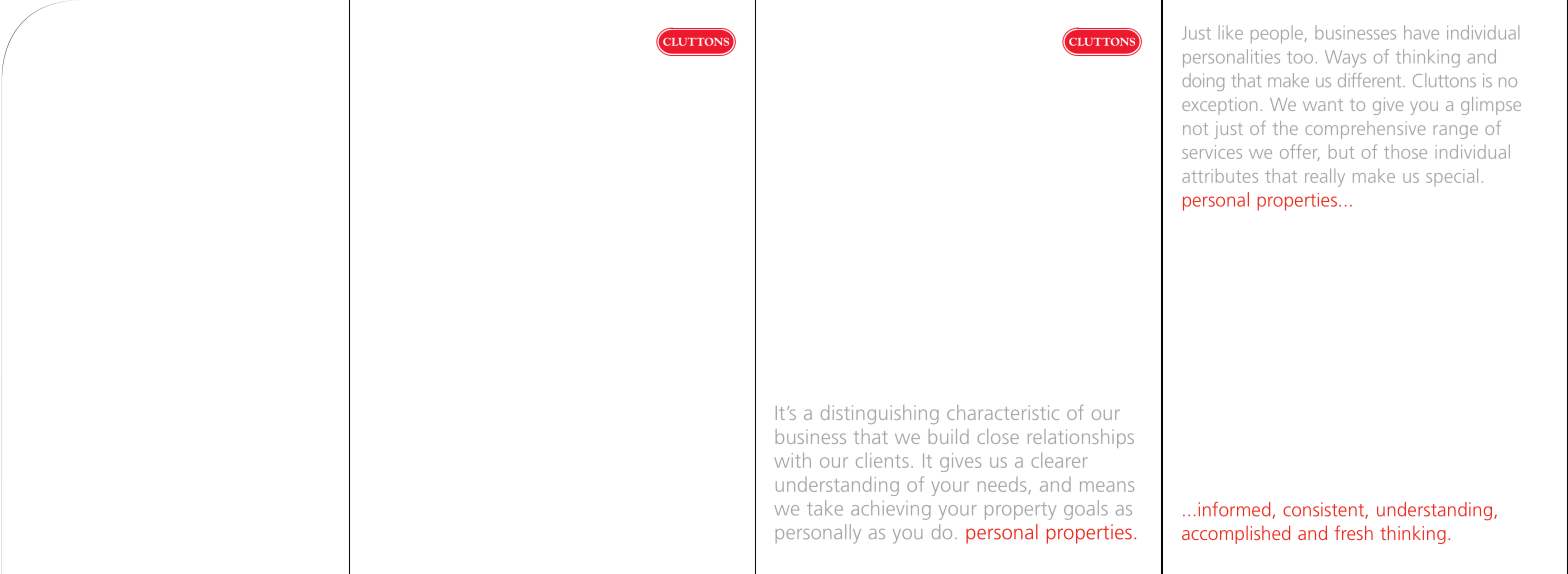 The height and width of the screenshot is (574, 1568). Describe the element at coordinates (1203, 82) in the screenshot. I see `doing` at that location.
